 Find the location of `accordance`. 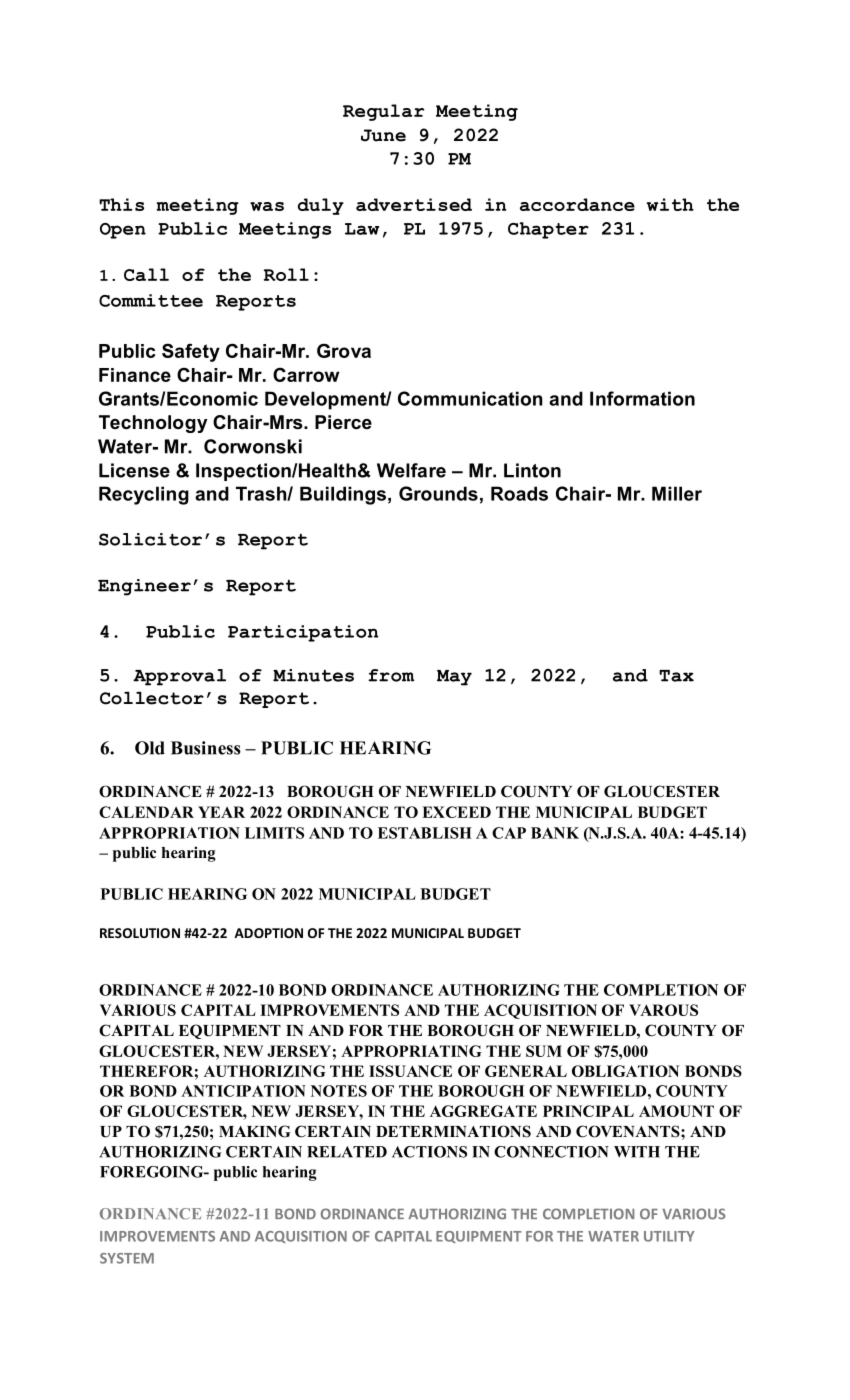

accordance is located at coordinates (577, 204).
